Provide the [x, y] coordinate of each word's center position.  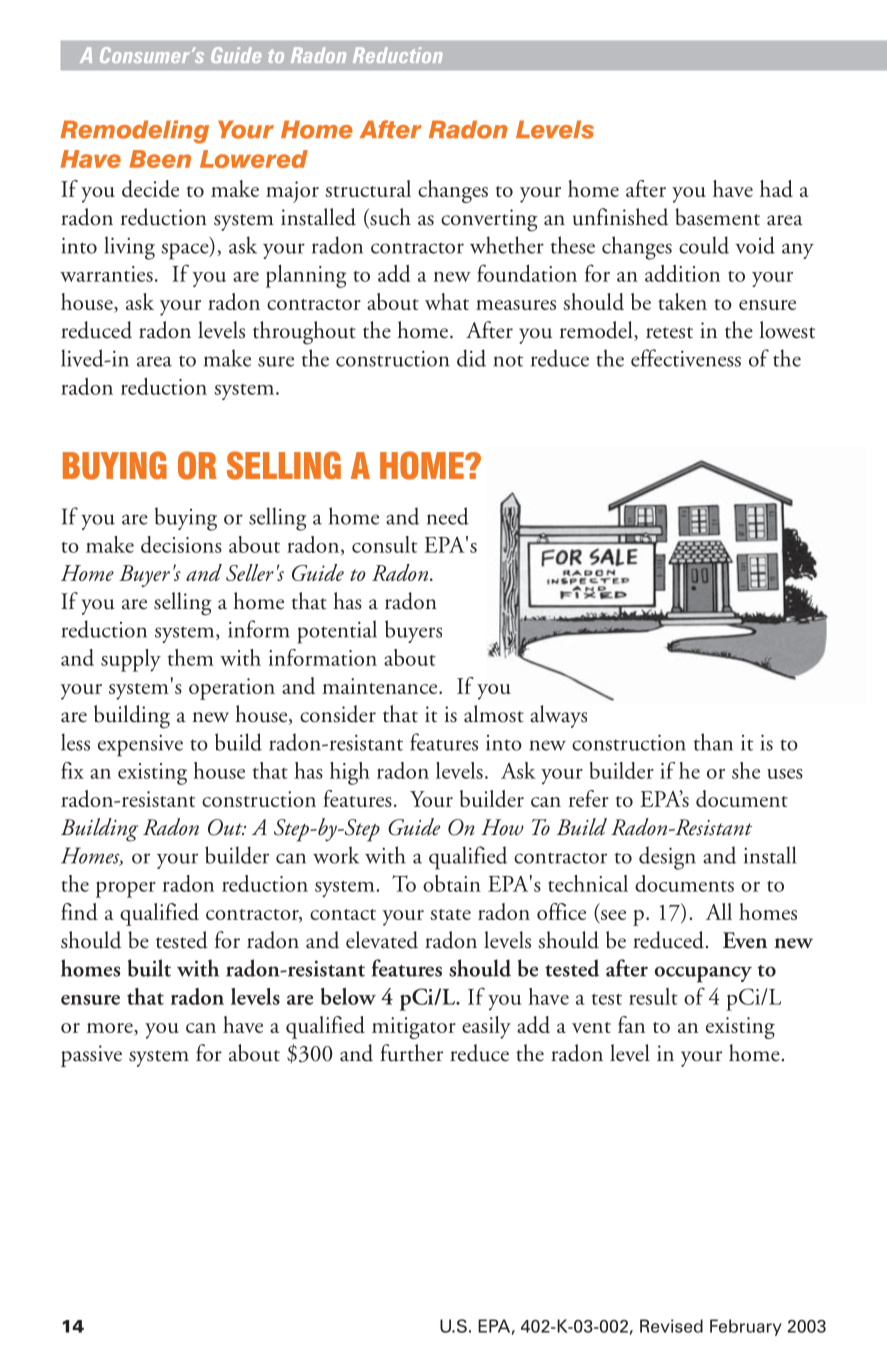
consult [384, 544]
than [713, 742]
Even [745, 940]
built [149, 968]
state [450, 914]
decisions [181, 544]
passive [91, 1056]
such [389, 218]
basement [717, 217]
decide [150, 188]
